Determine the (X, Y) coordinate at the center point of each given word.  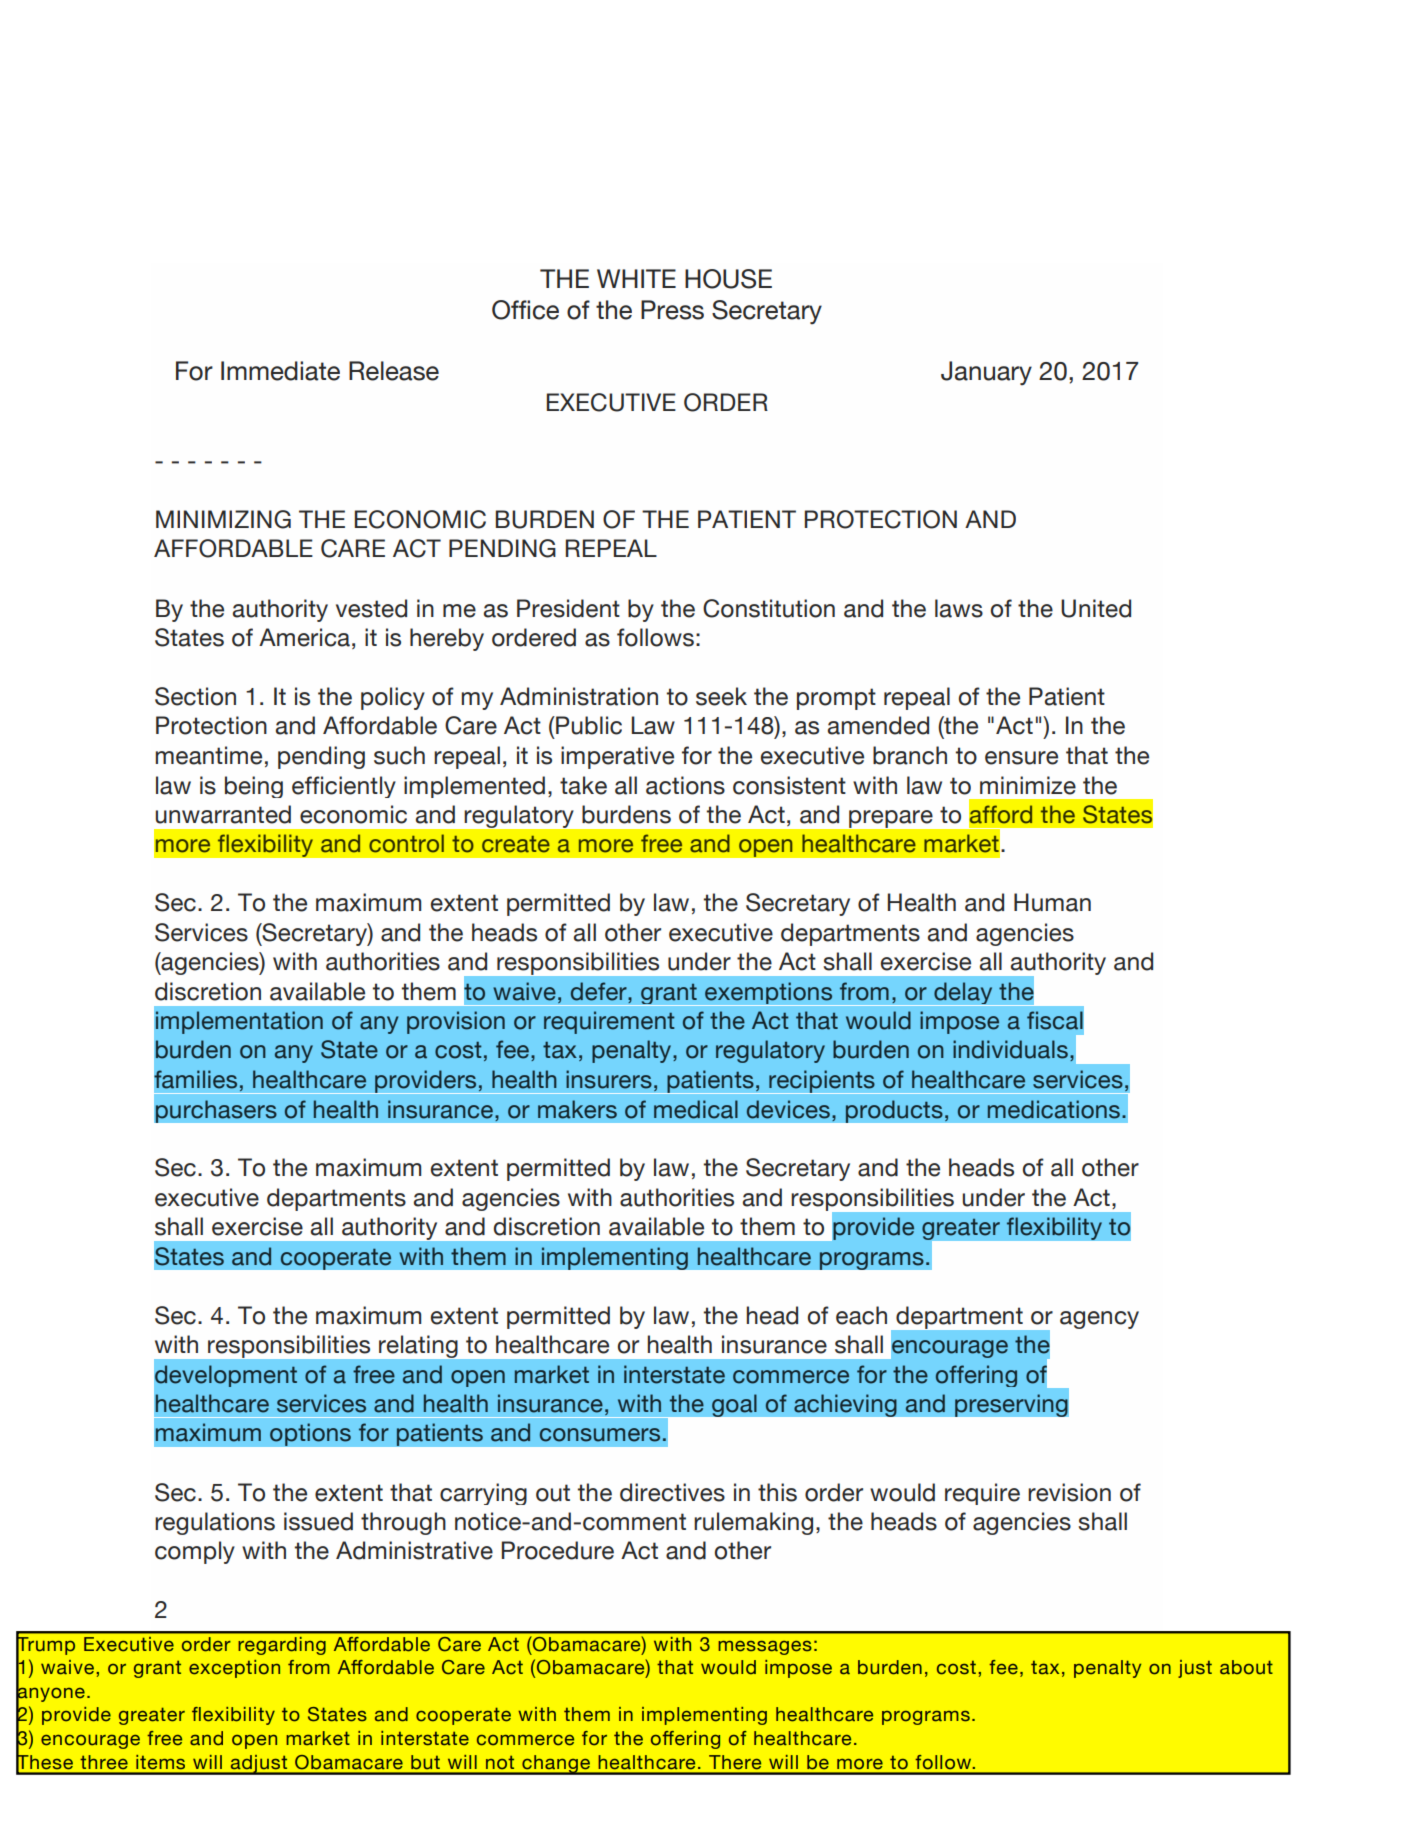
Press (672, 310)
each (861, 1315)
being (254, 787)
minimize (1028, 785)
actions (685, 785)
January (986, 373)
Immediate (280, 371)
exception (234, 1669)
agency (1099, 1320)
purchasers (216, 1111)
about (1246, 1667)
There (735, 1762)
